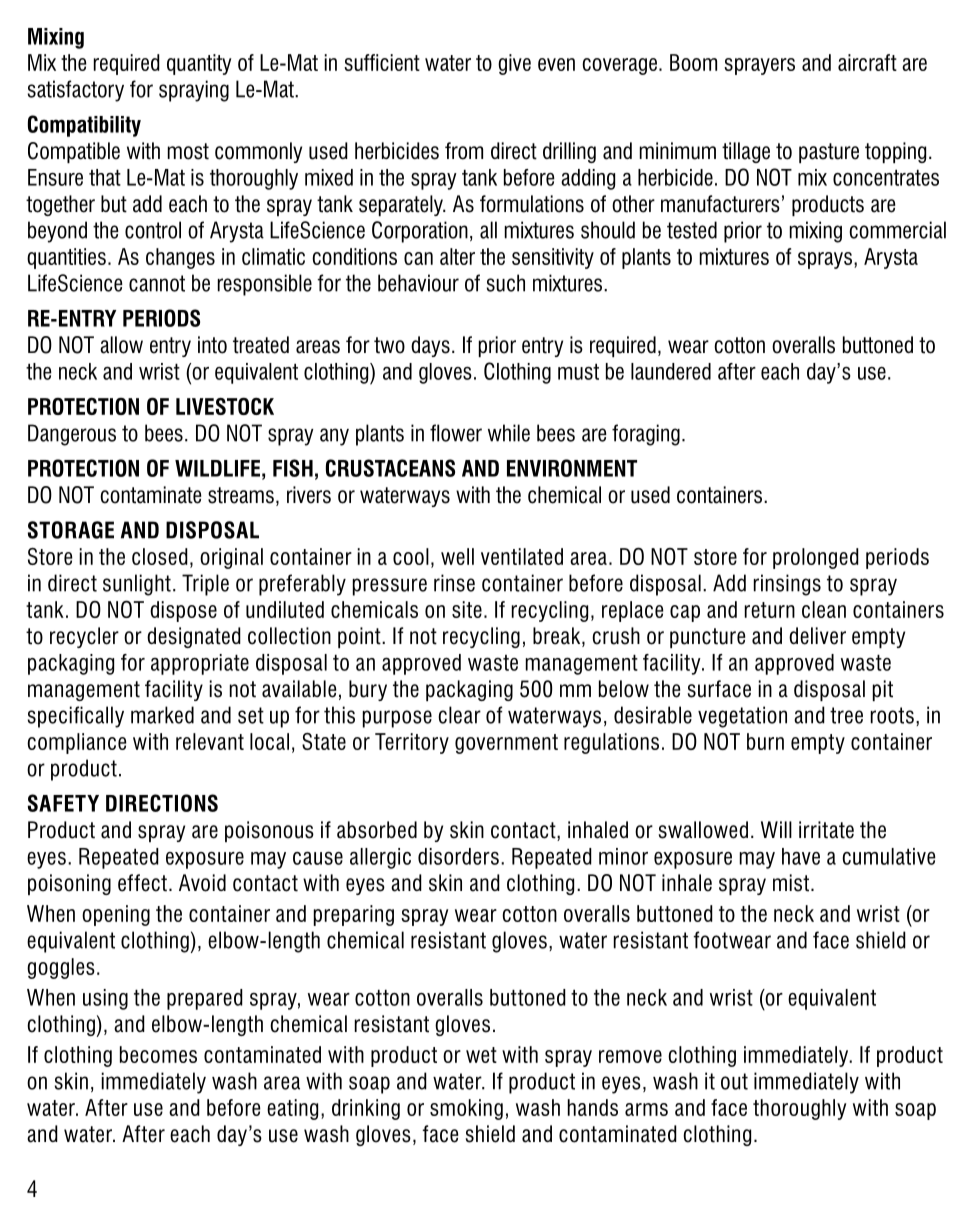 Image resolution: width=980 pixels, height=1222 pixels. I want to click on aircraft, so click(867, 62).
